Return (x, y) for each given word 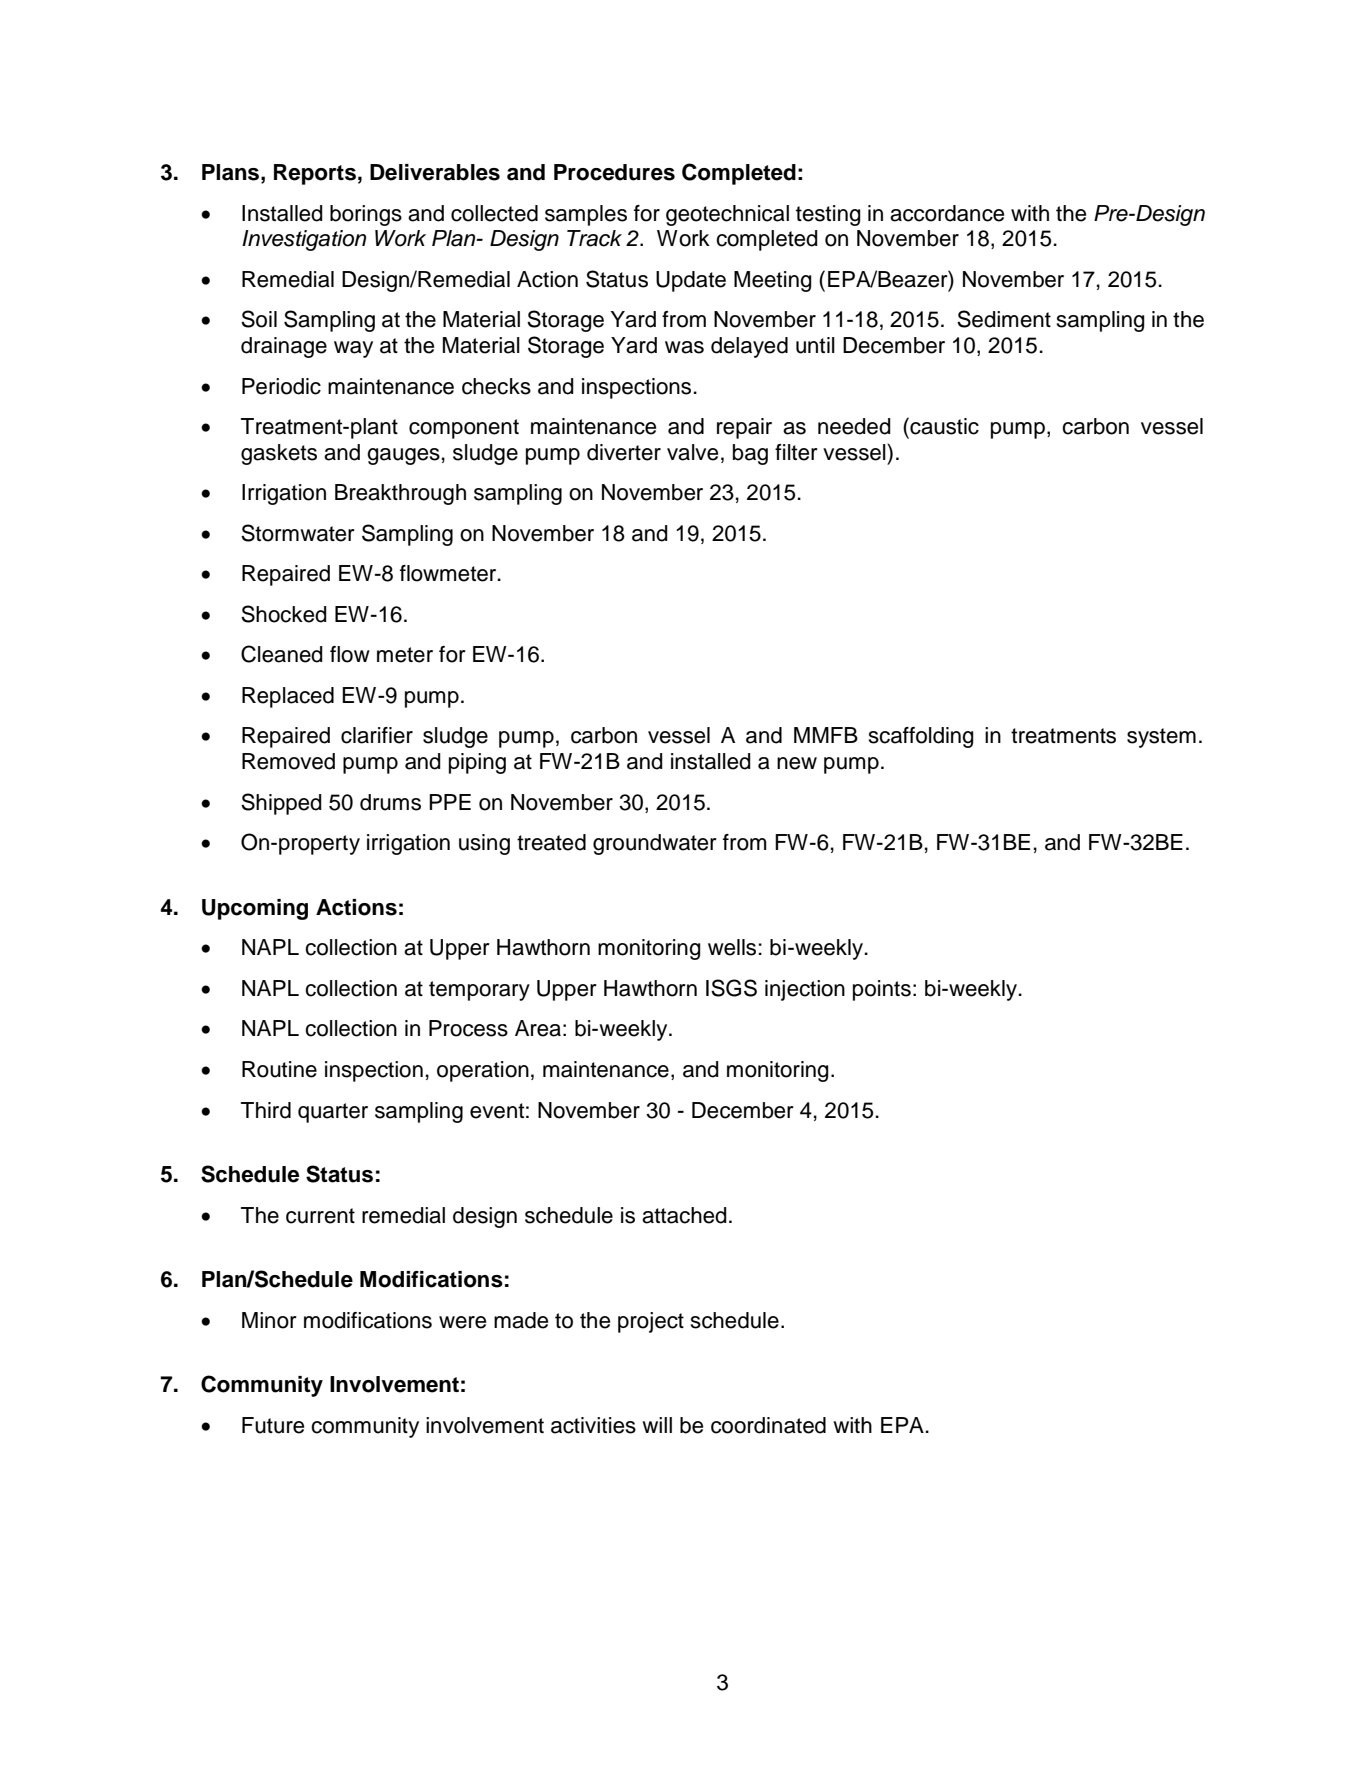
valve (692, 452)
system (1161, 738)
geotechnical (727, 215)
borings (366, 215)
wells (732, 947)
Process (468, 1028)
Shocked (284, 614)
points (882, 990)
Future (273, 1425)
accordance (947, 213)
